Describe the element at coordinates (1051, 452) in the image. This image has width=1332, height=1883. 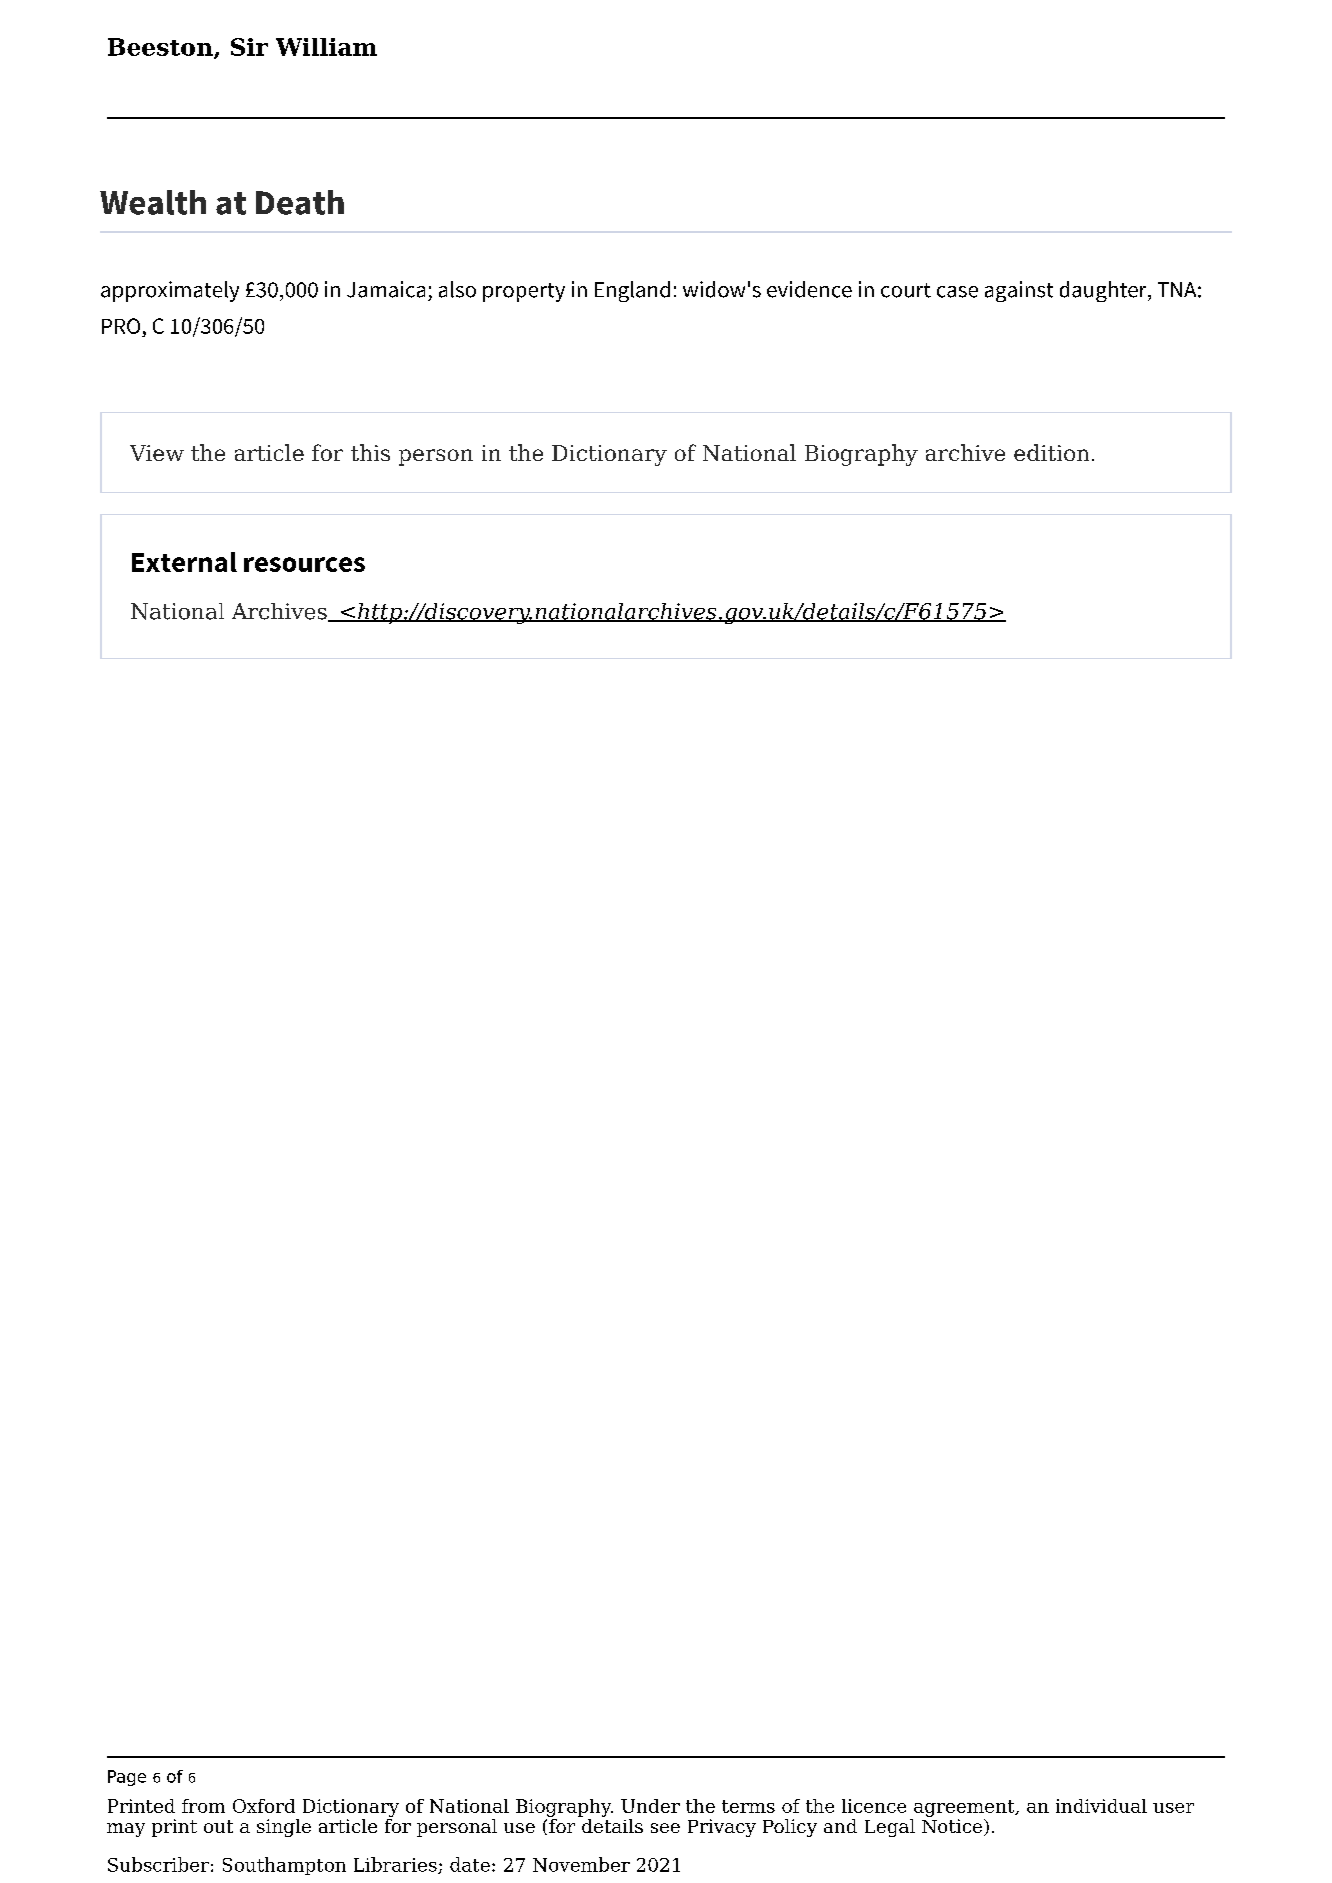
I see `edition` at that location.
